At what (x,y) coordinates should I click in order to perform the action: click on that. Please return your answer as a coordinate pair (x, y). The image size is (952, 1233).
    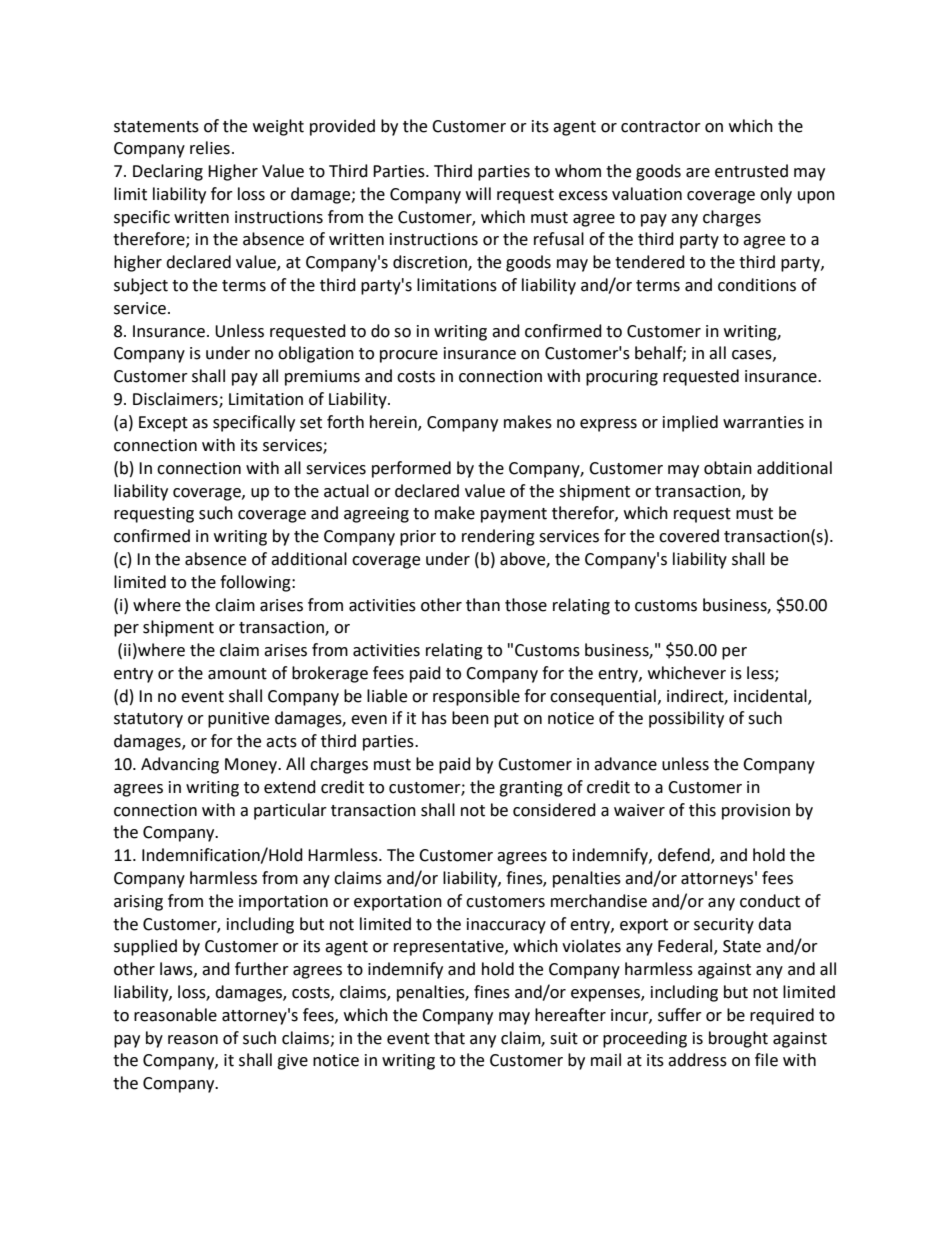
    Looking at the image, I should click on (449, 1038).
